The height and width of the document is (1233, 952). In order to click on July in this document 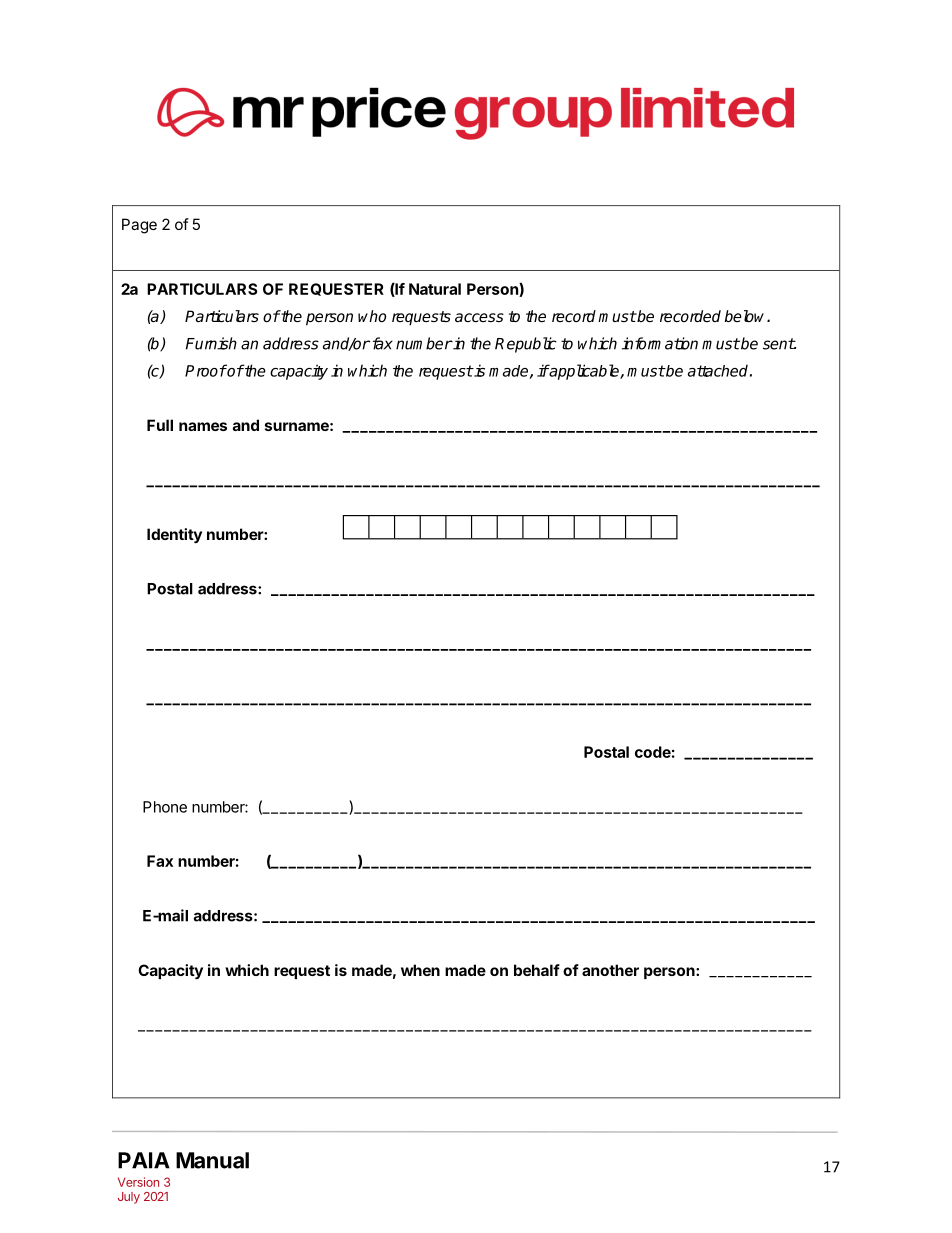, I will do `click(129, 1198)`.
